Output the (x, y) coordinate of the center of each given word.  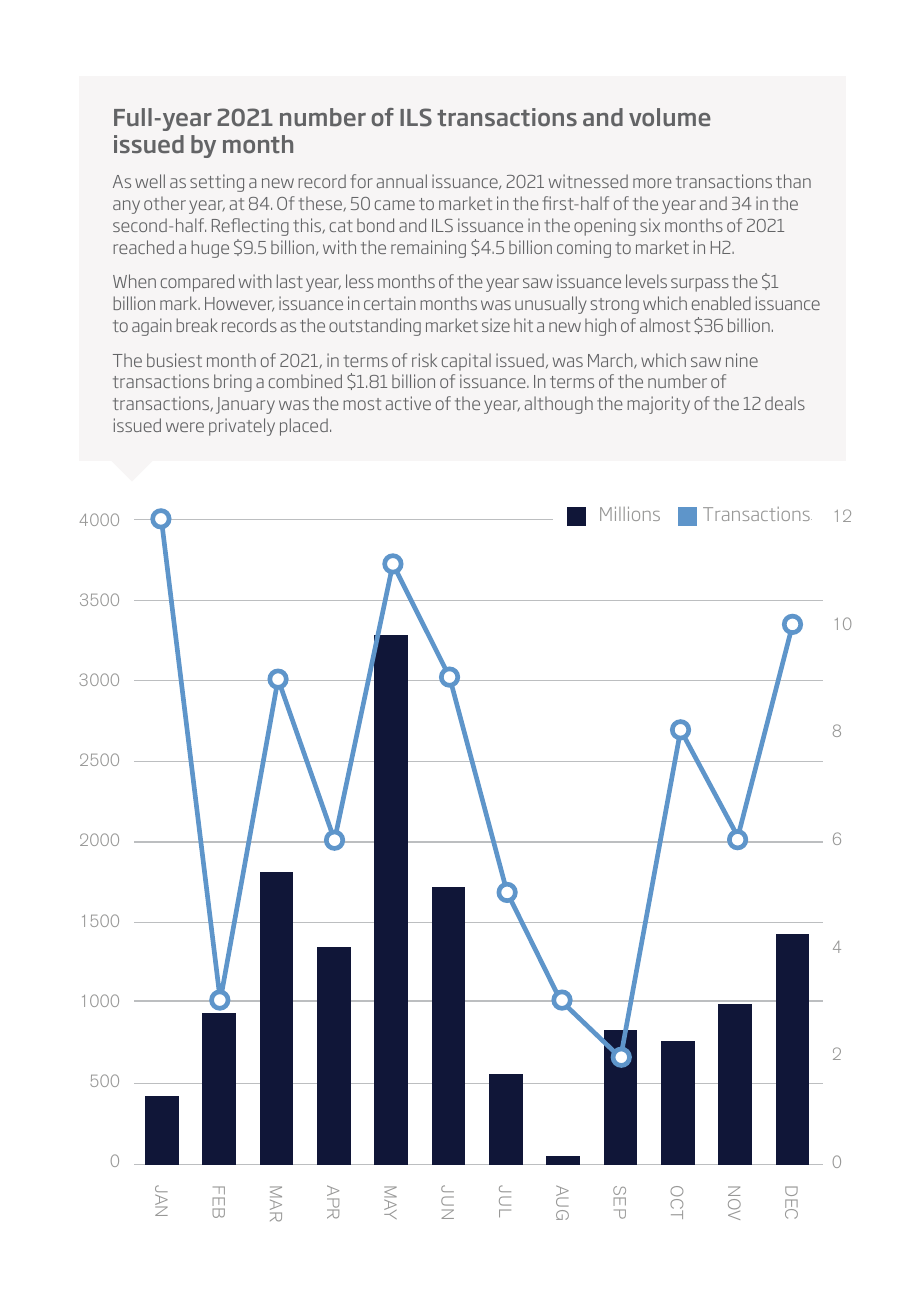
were (185, 427)
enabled (721, 303)
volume (670, 117)
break (197, 325)
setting (217, 183)
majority (658, 405)
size (496, 325)
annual (402, 181)
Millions (630, 514)
